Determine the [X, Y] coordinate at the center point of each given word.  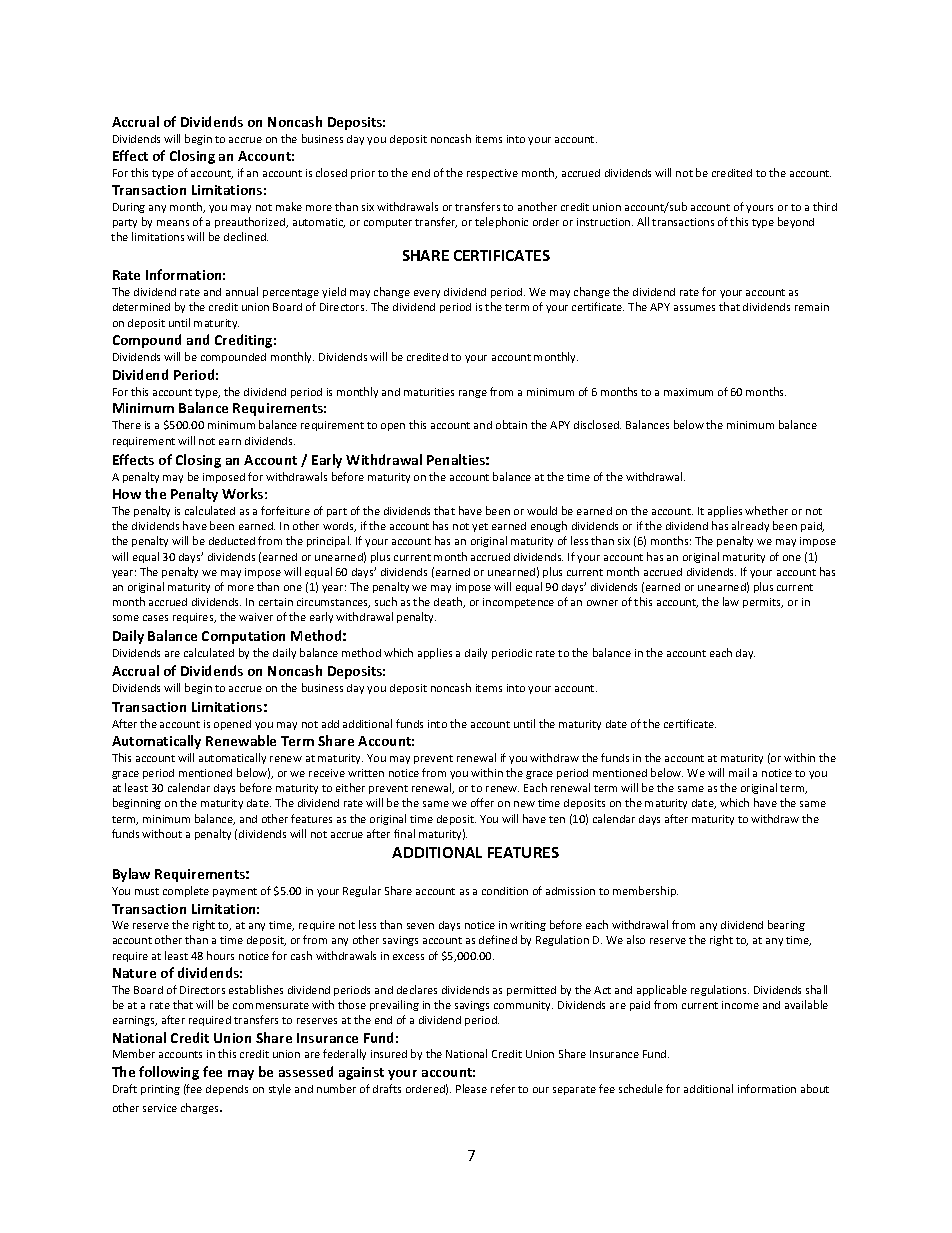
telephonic [501, 222]
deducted [232, 541]
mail [739, 772]
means [173, 223]
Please [471, 1088]
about [815, 1088]
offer [482, 802]
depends [227, 1090]
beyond [796, 222]
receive [327, 773]
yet [480, 527]
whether [766, 510]
